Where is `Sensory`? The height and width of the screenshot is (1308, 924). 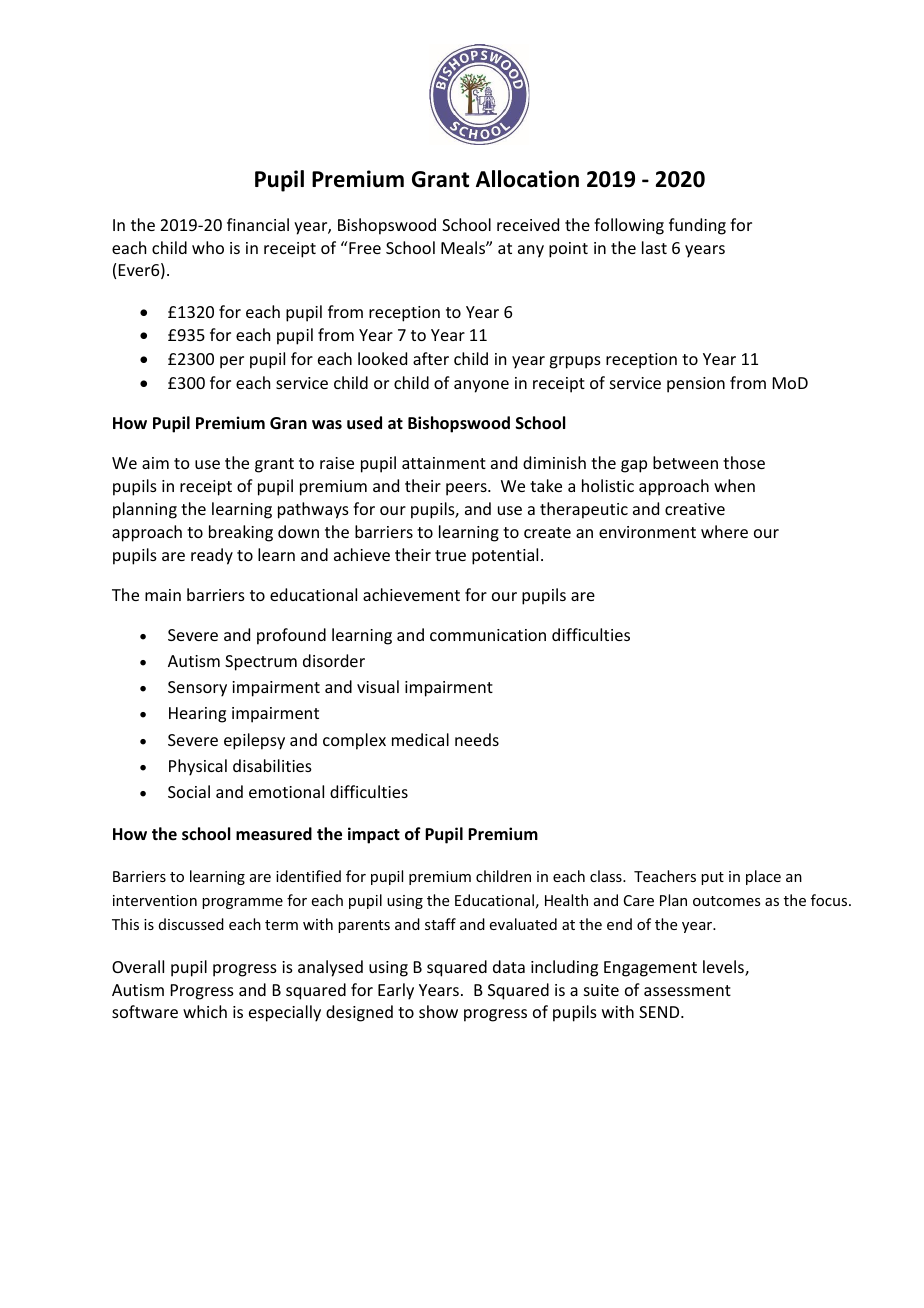 Sensory is located at coordinates (197, 689).
